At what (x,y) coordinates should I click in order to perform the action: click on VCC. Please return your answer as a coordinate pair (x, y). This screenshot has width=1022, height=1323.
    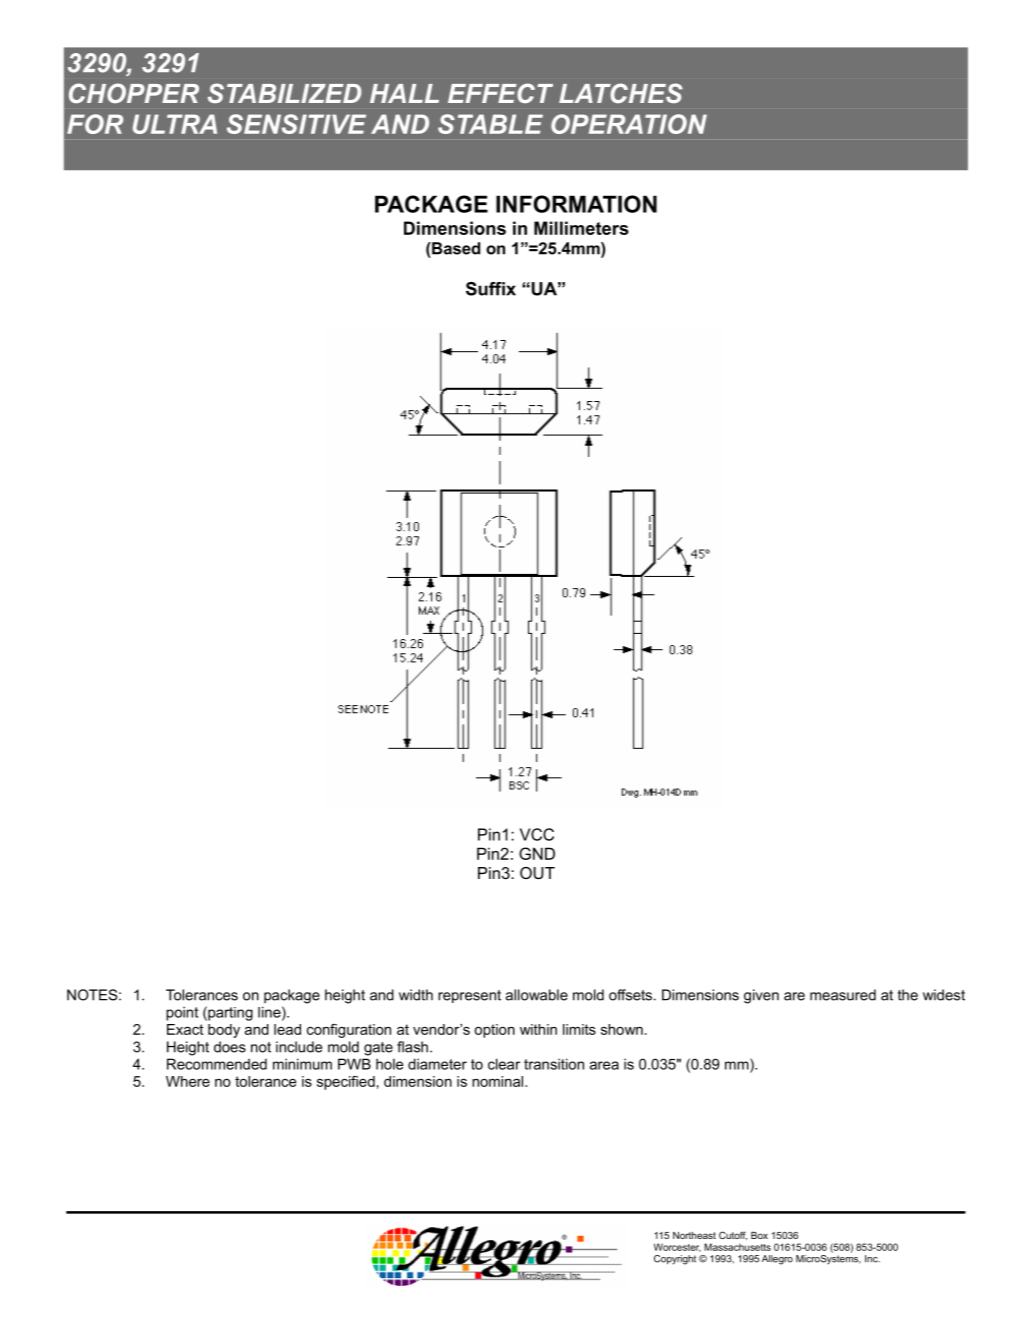
    Looking at the image, I should click on (537, 834).
